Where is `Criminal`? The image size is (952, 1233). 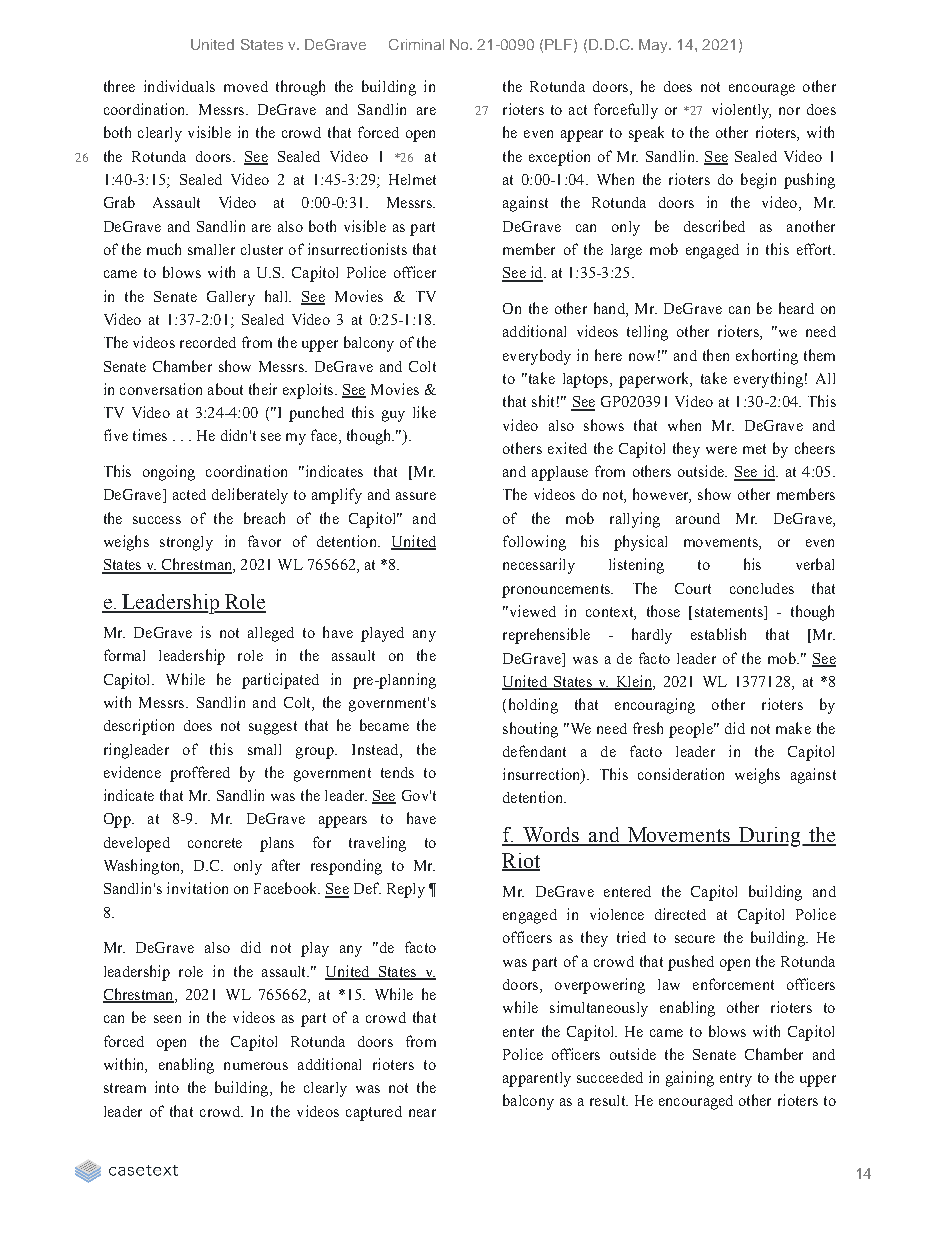
Criminal is located at coordinates (416, 44).
